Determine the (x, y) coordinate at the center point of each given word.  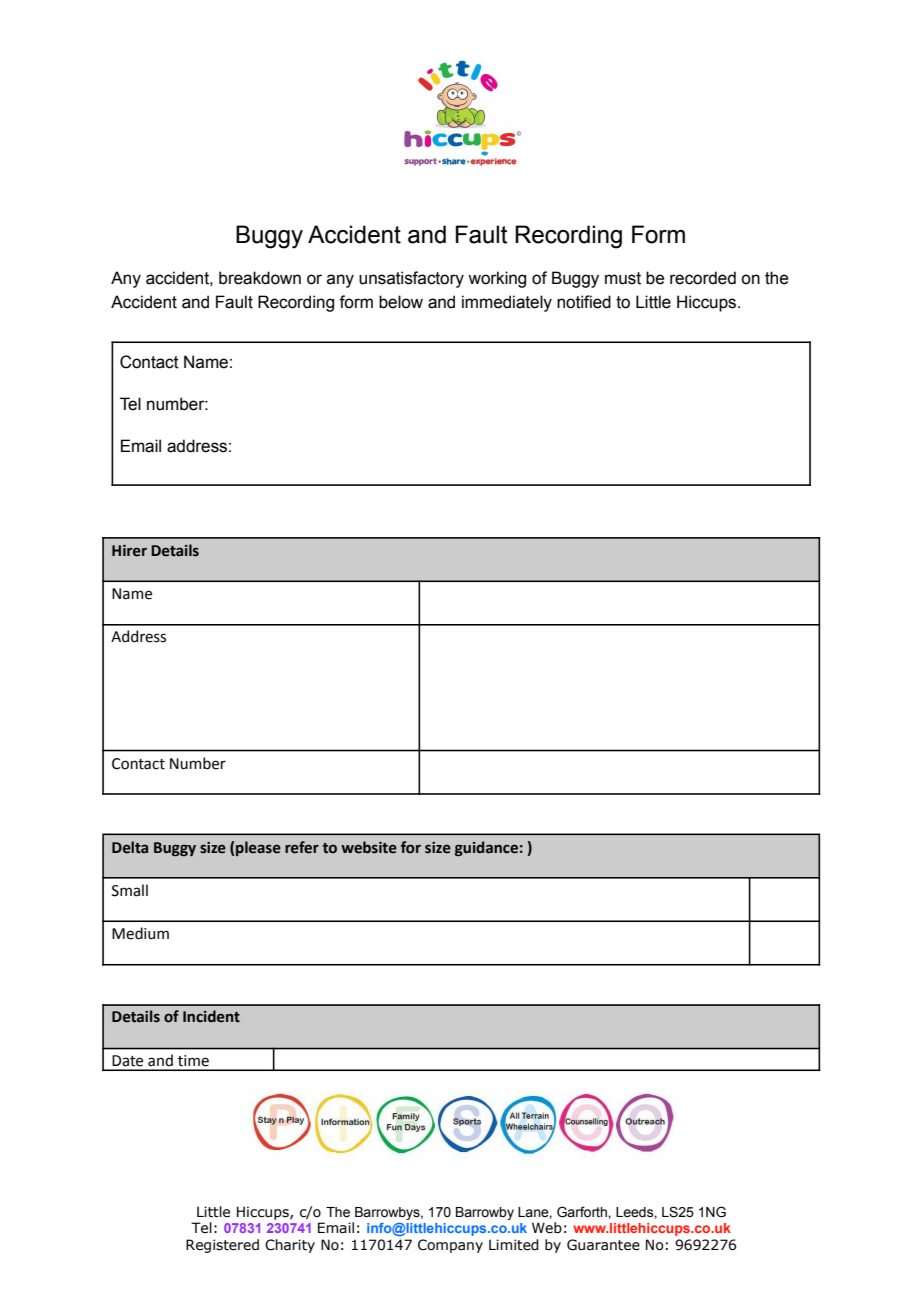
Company (450, 1246)
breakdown (260, 278)
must (623, 278)
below (401, 302)
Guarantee (603, 1245)
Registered (222, 1246)
